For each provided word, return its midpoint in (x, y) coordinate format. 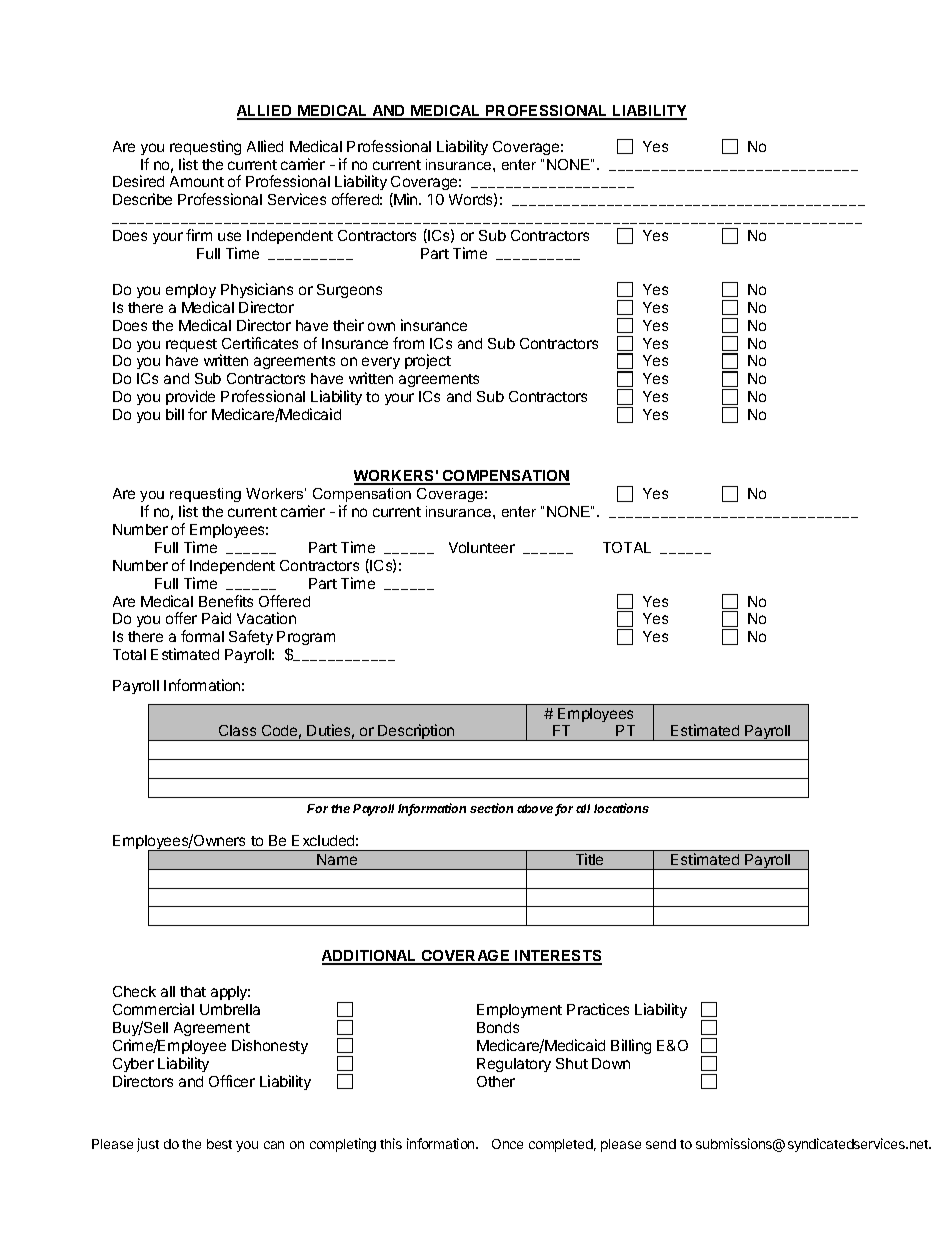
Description (417, 732)
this (391, 1143)
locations (621, 808)
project (428, 361)
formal (202, 636)
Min (406, 200)
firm (199, 235)
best (219, 1144)
